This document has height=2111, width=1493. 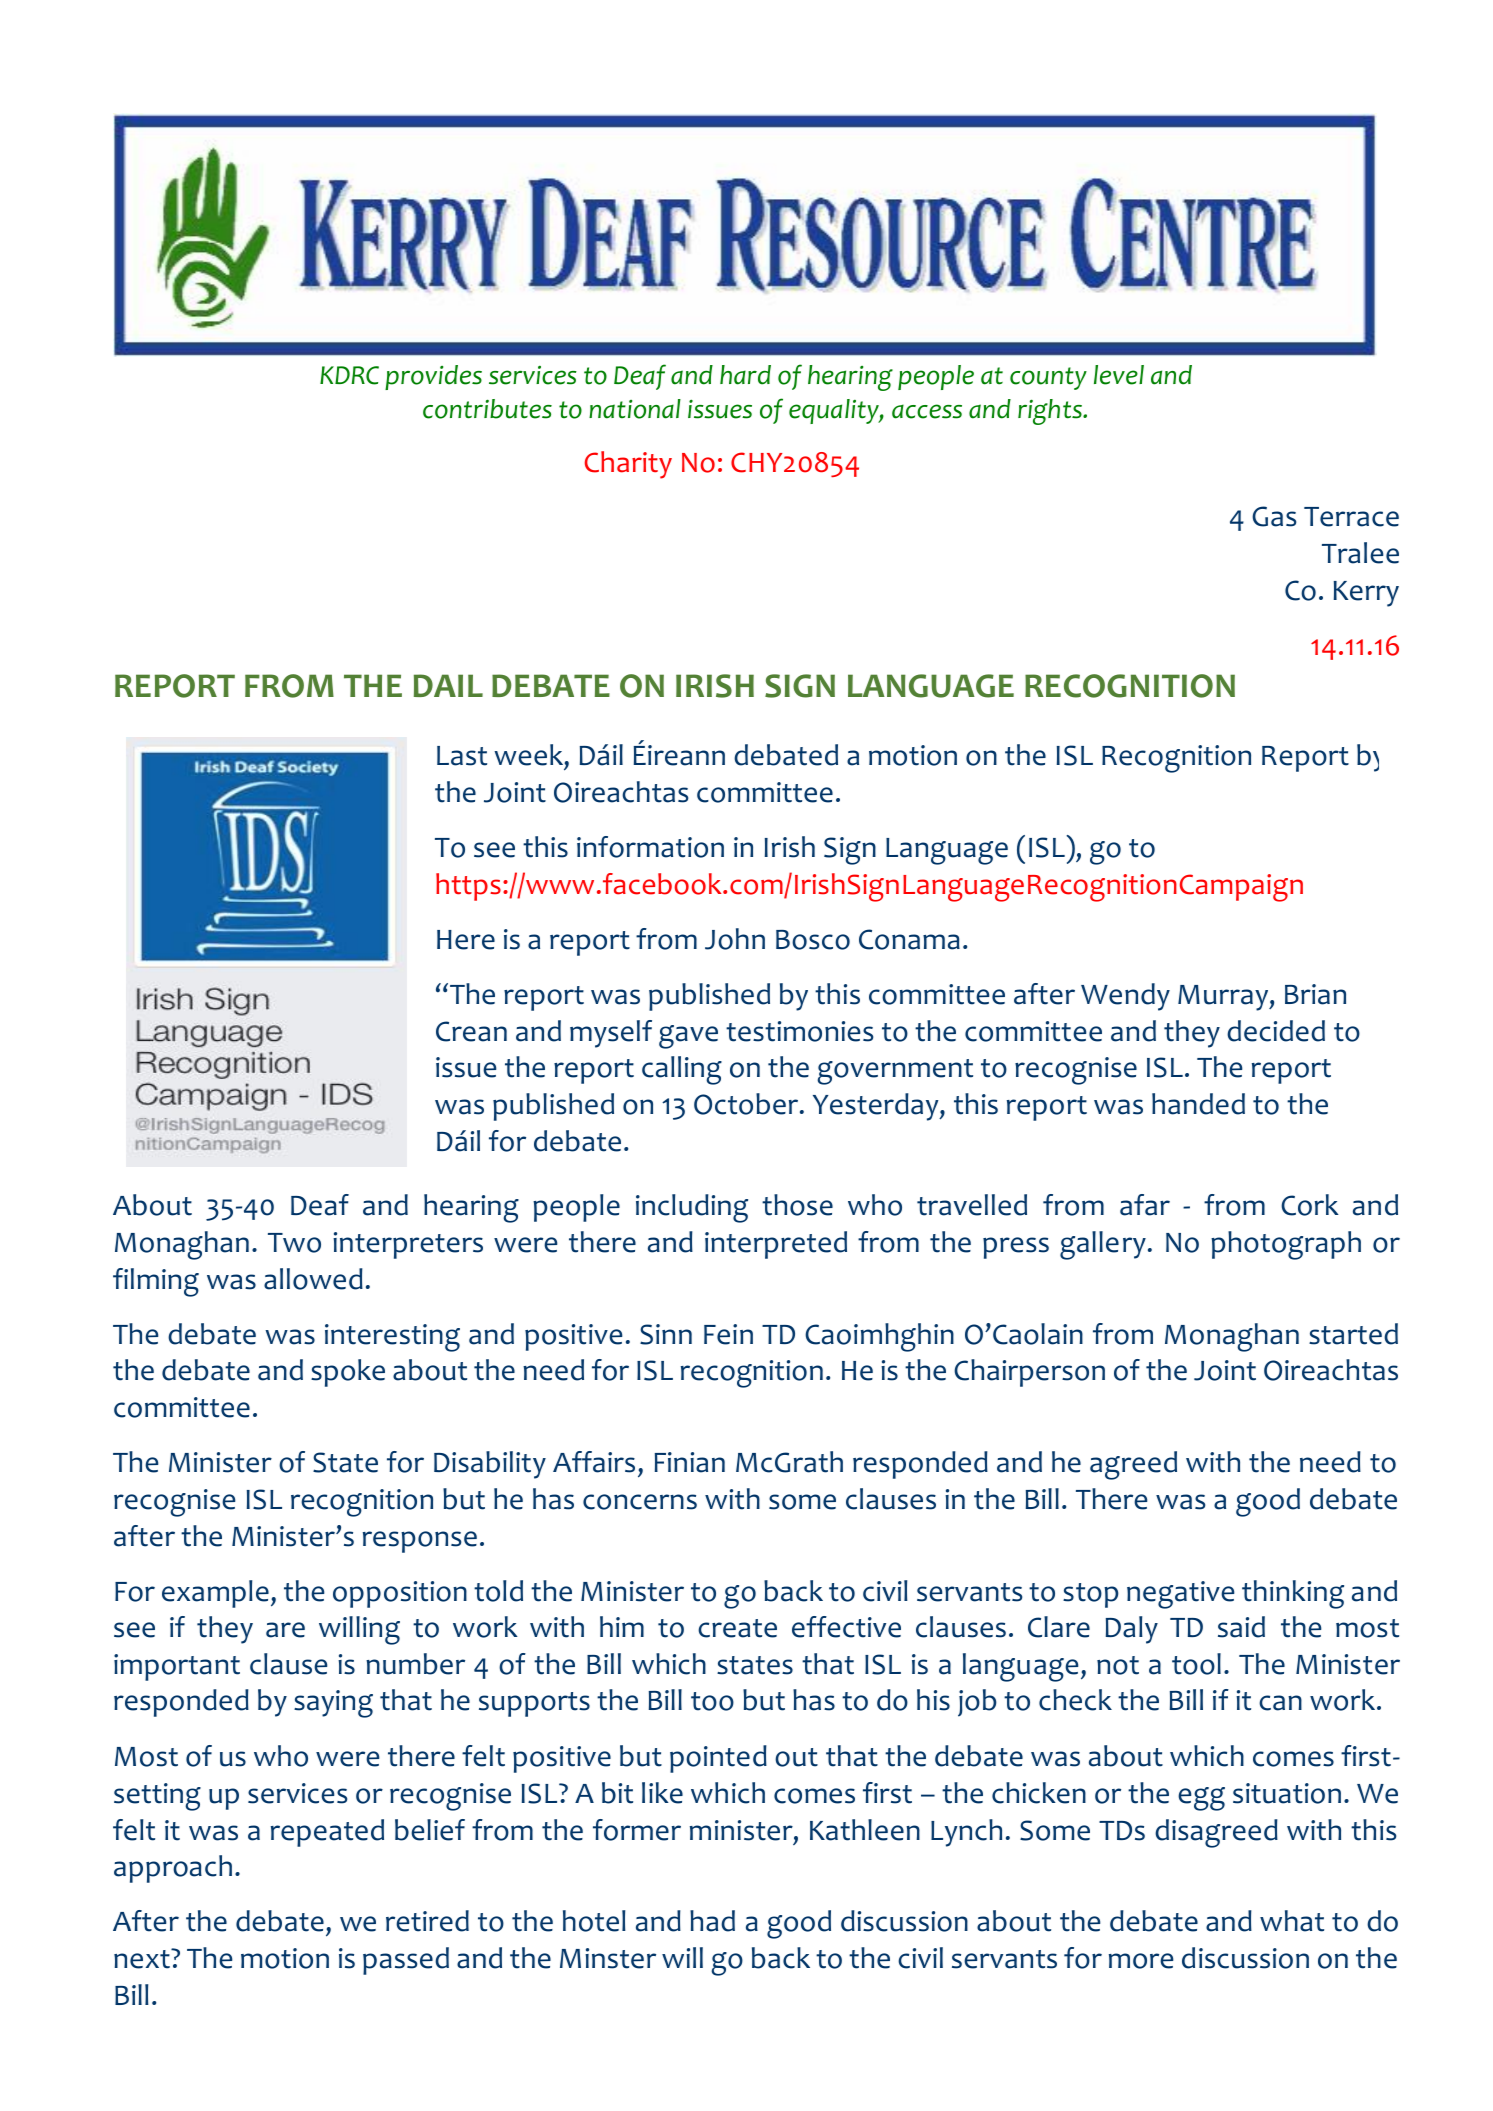 I want to click on had, so click(x=712, y=1921).
